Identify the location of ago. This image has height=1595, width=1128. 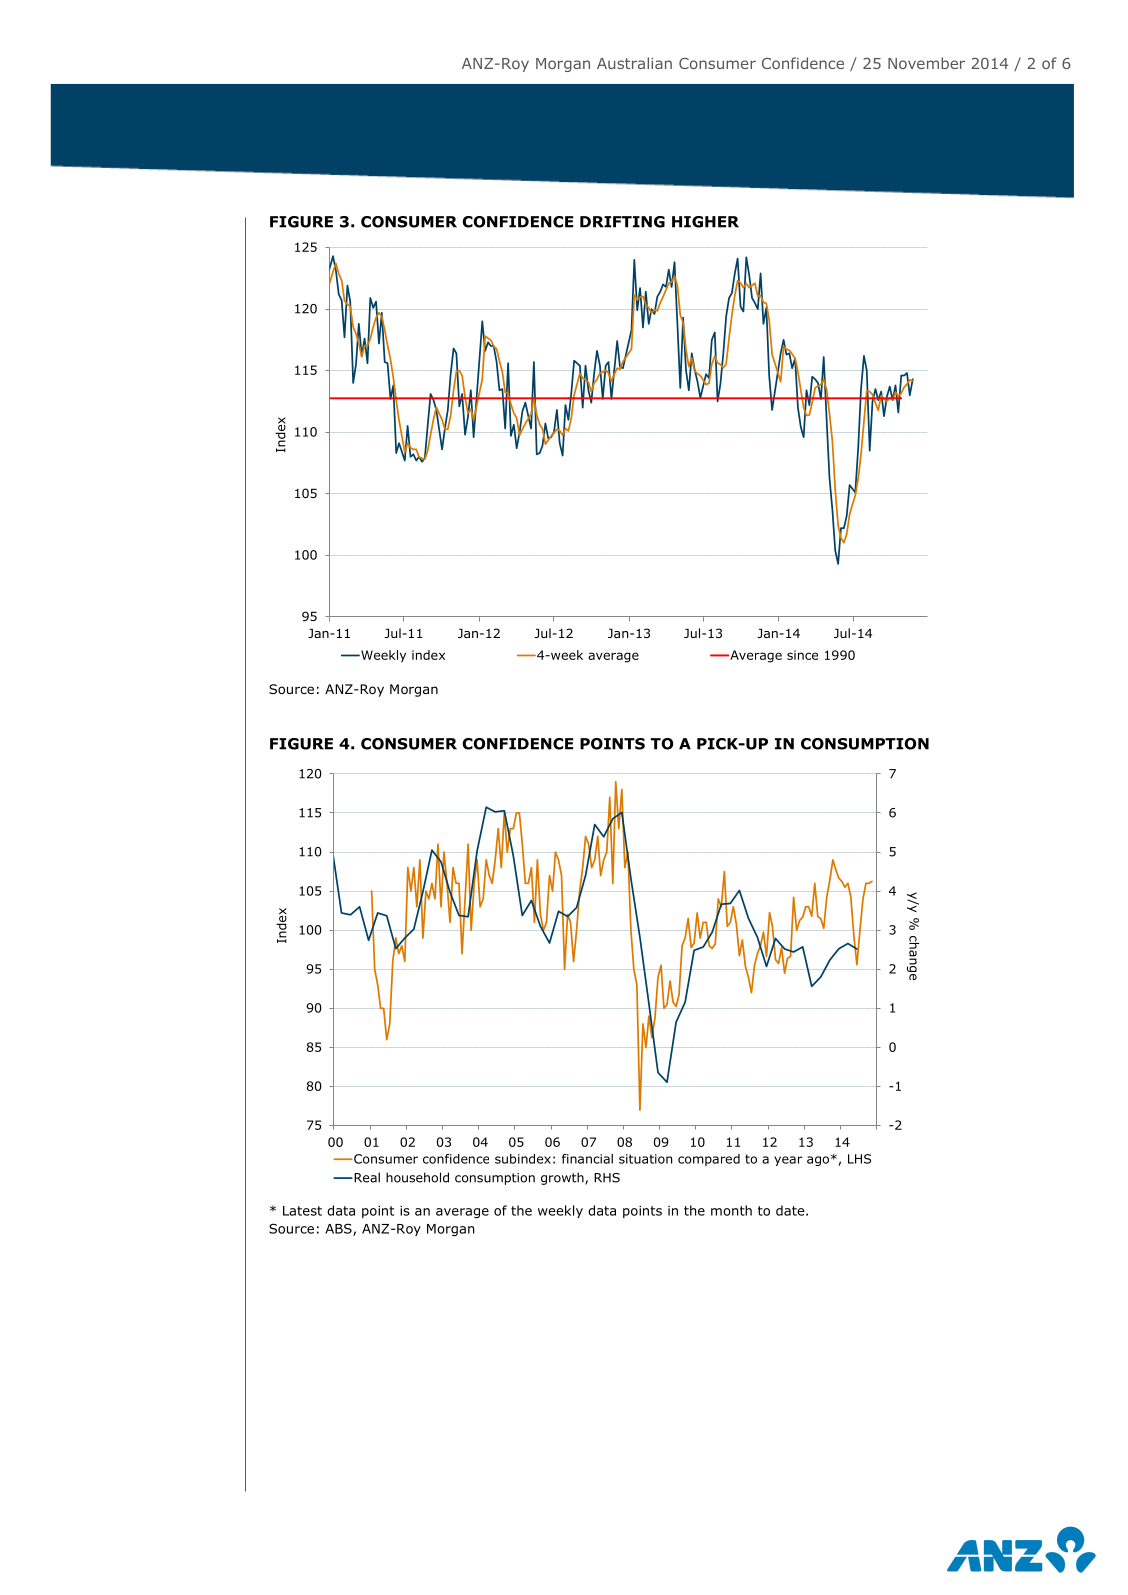
(818, 1161).
